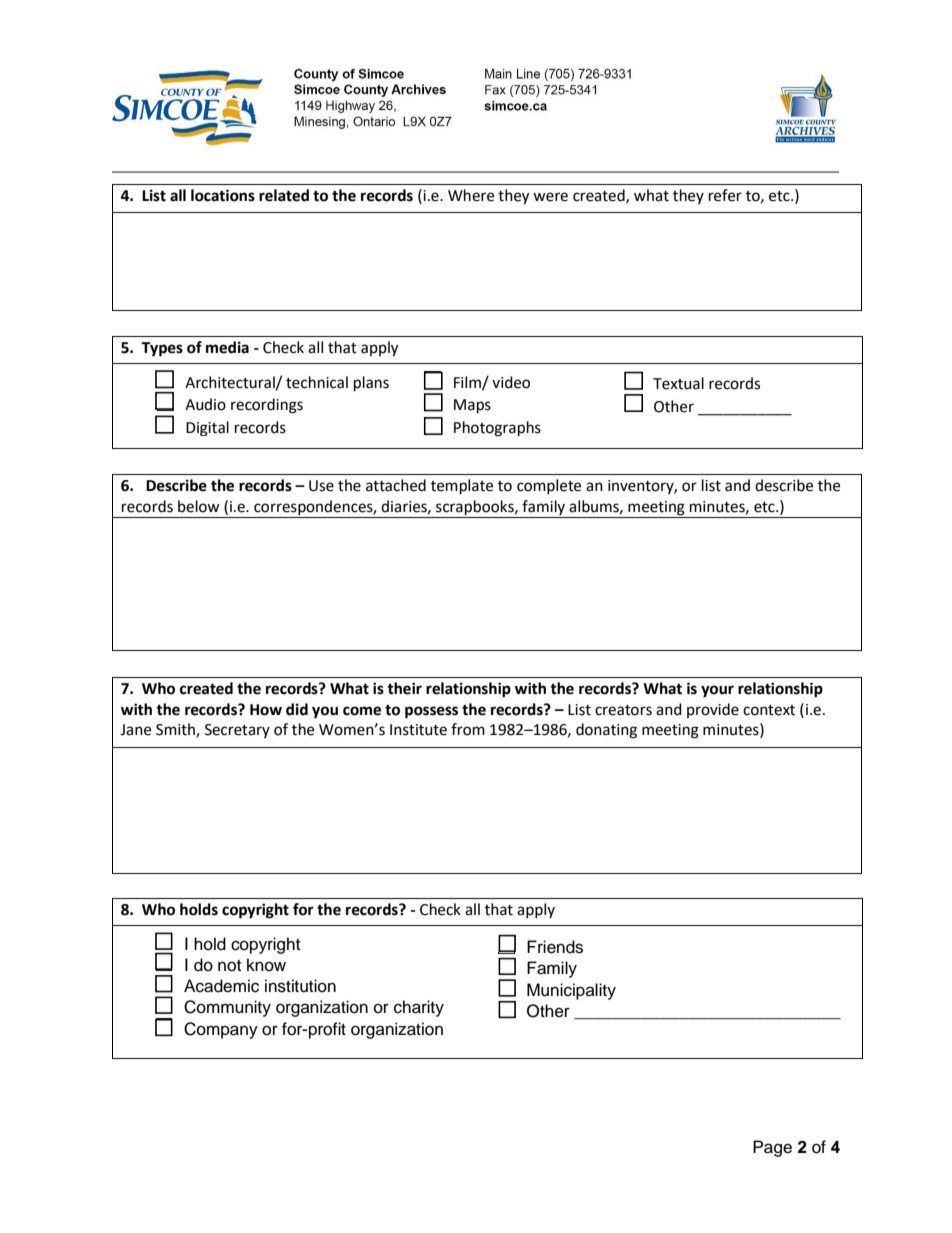 This page has width=952, height=1233. I want to click on Company, so click(221, 1030).
